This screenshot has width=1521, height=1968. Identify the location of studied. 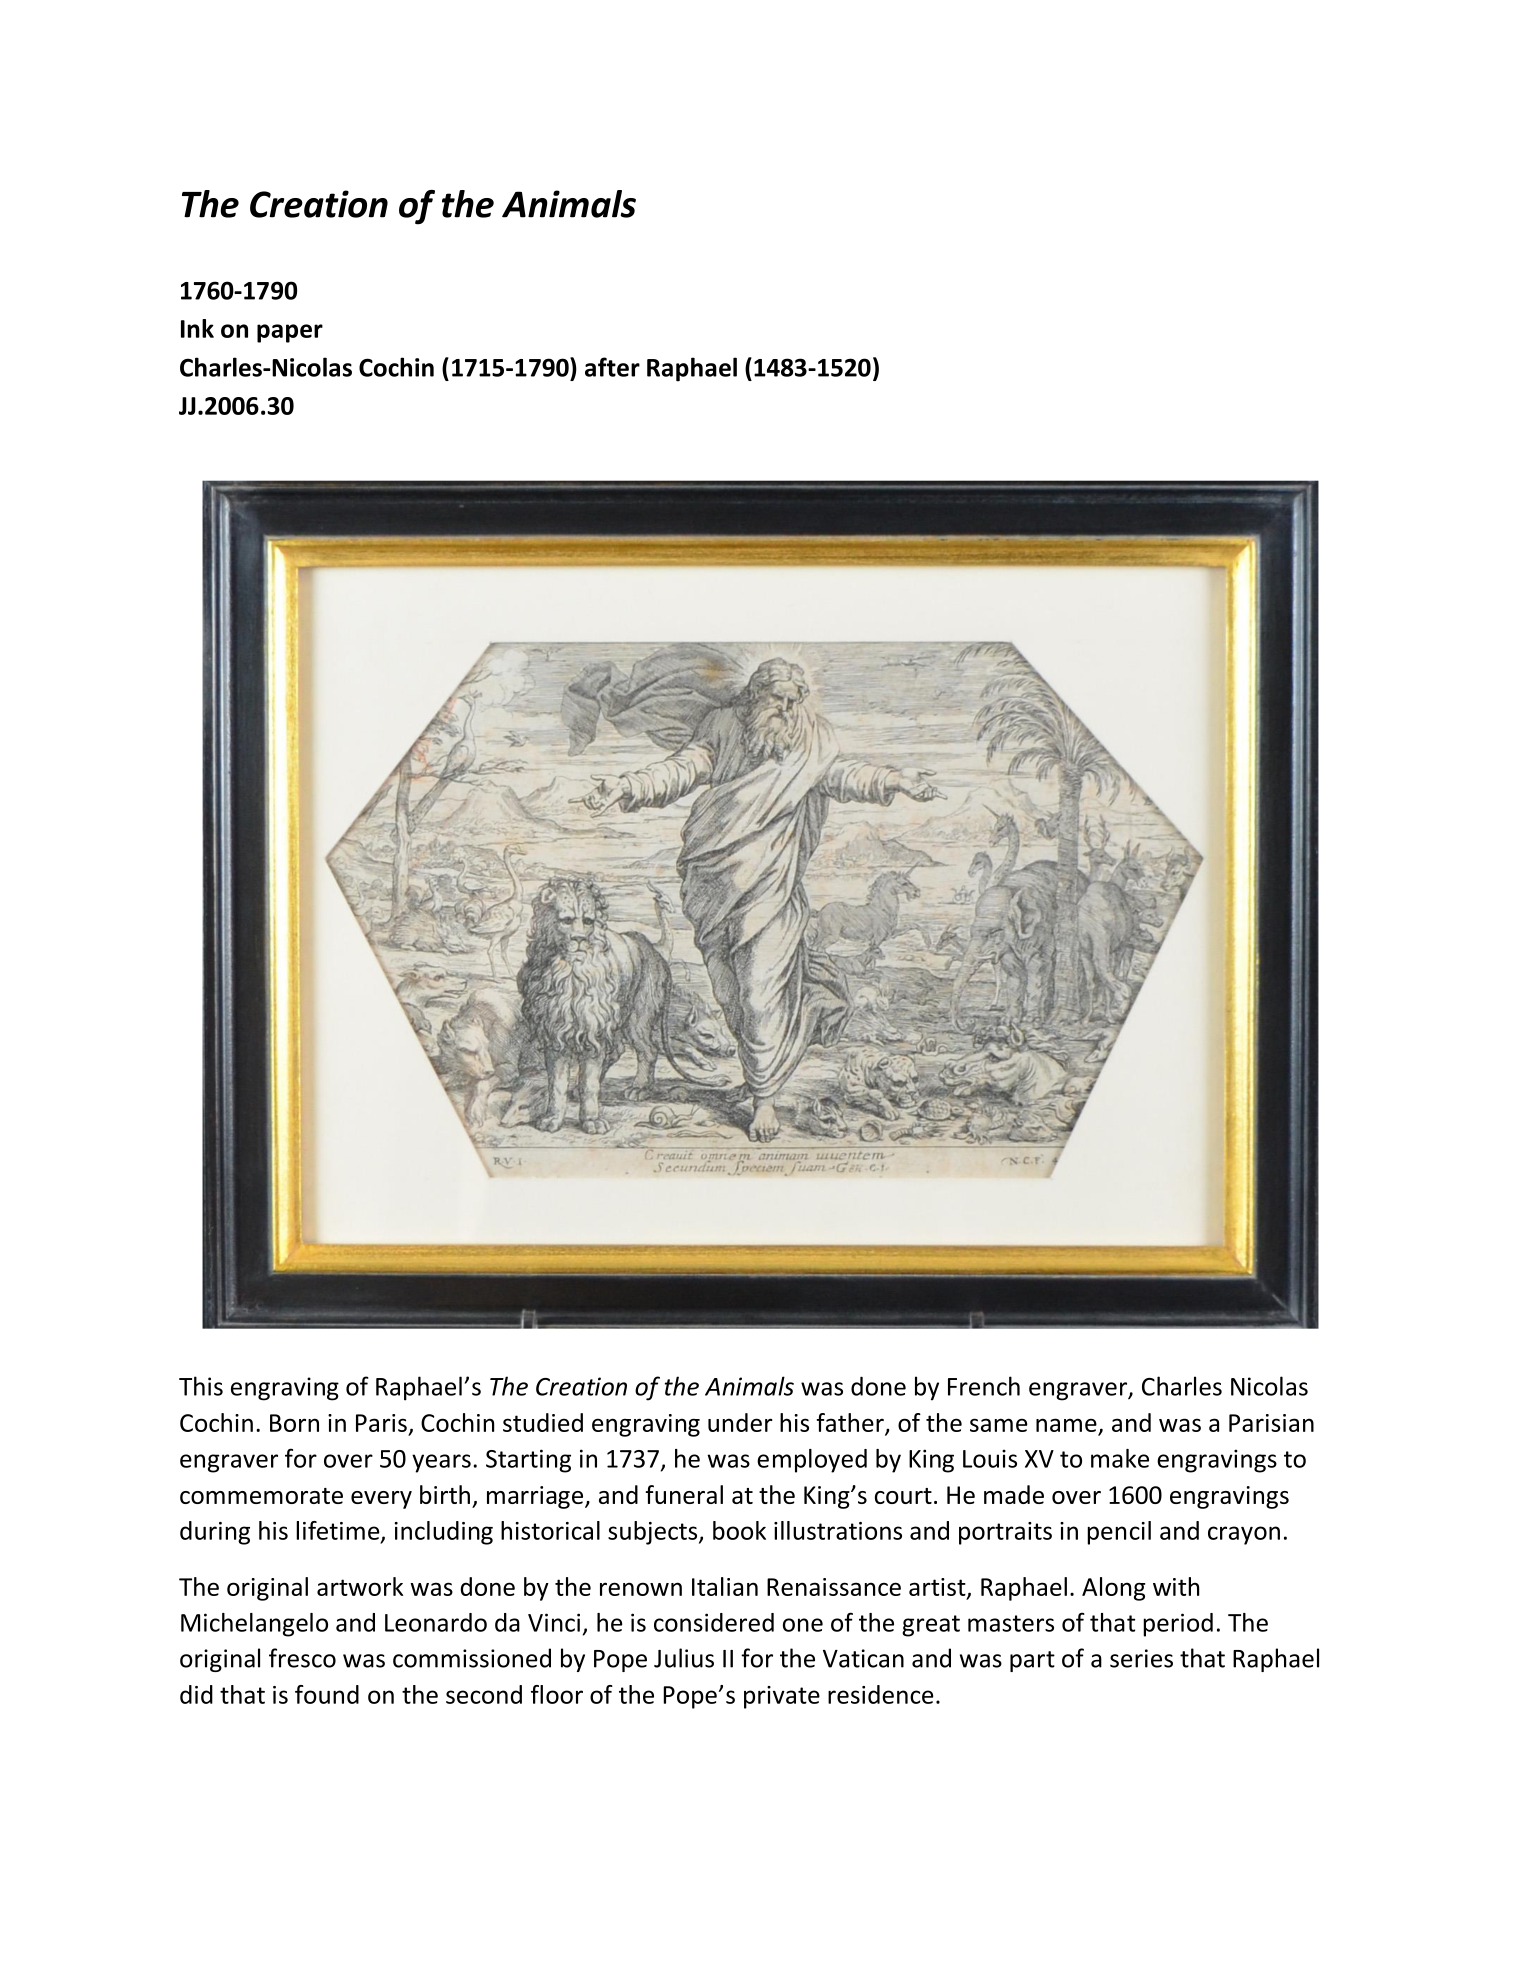
(543, 1422).
